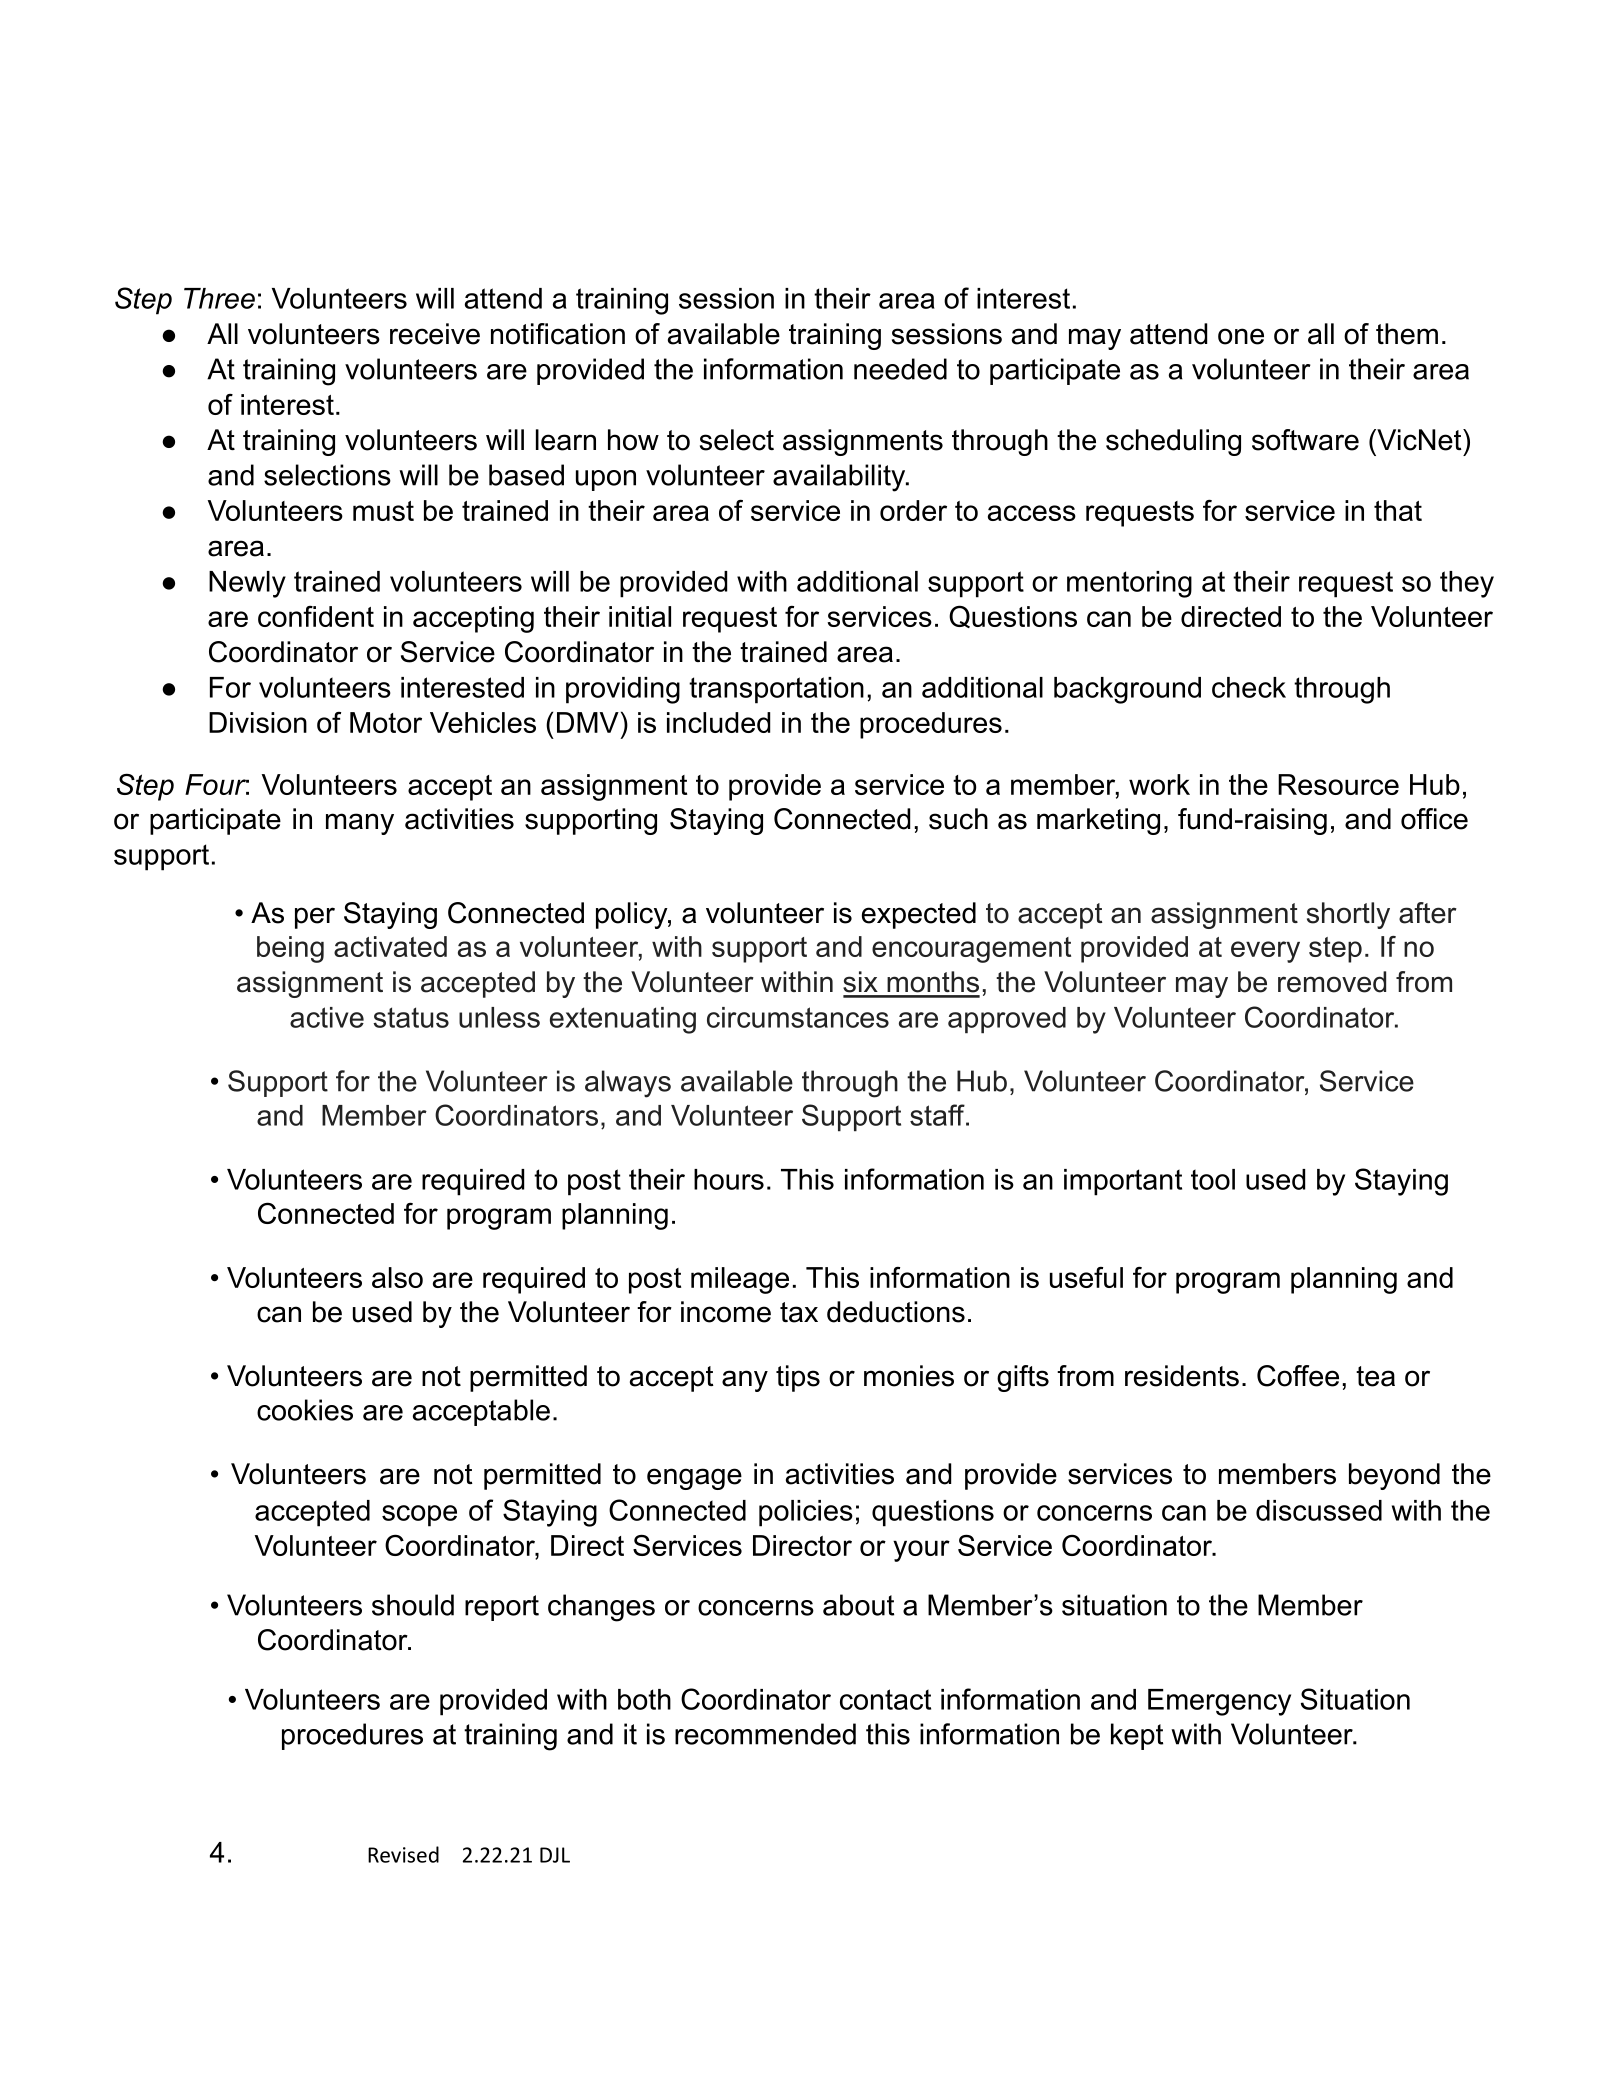 The width and height of the page is (1603, 2074). What do you see at coordinates (806, 1513) in the page?
I see `policies` at bounding box center [806, 1513].
